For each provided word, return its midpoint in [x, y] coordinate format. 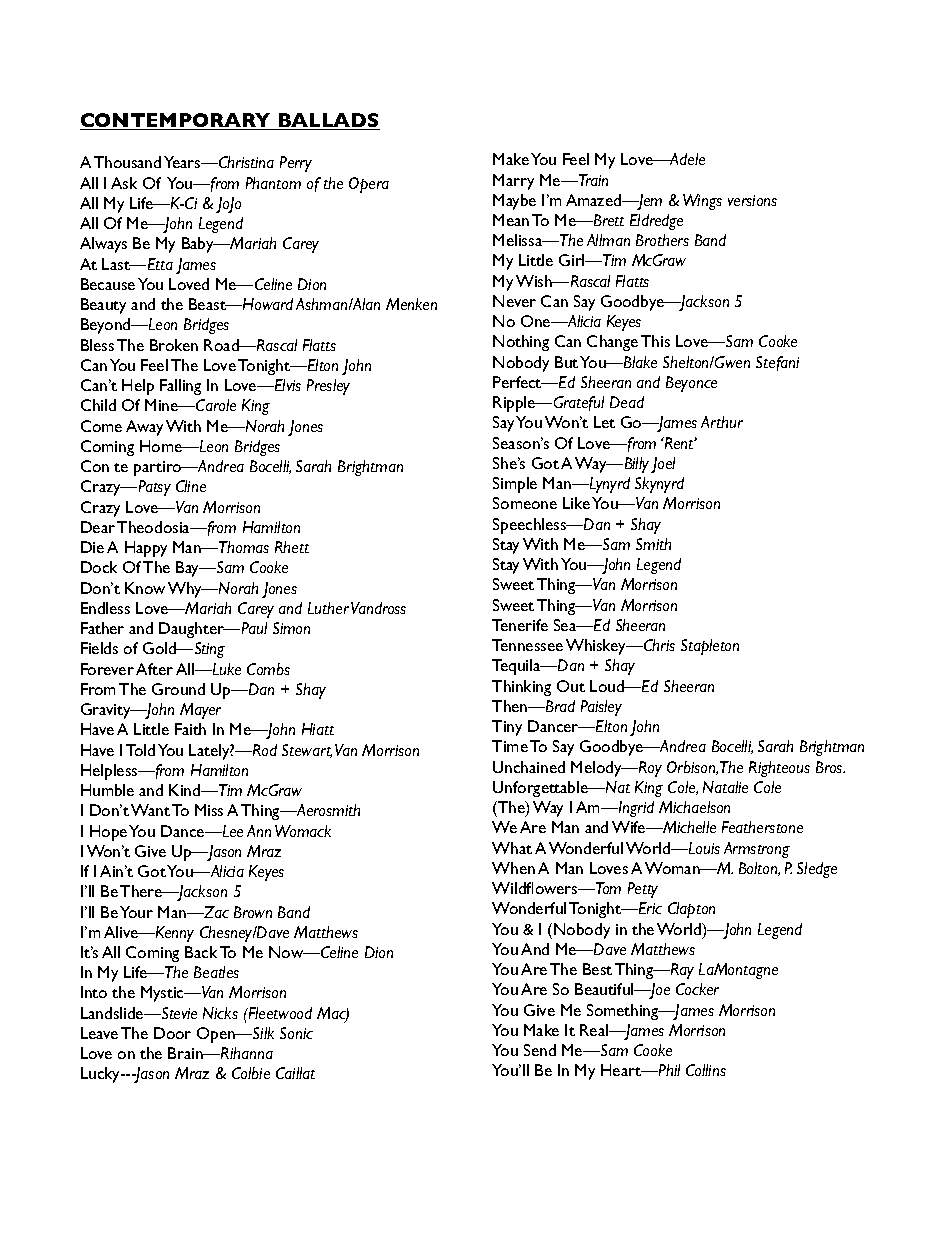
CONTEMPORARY [176, 121]
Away [144, 428]
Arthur [722, 422]
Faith [190, 729]
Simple [515, 485]
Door [172, 1033]
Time [510, 746]
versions [752, 200]
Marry [513, 182]
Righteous [779, 769]
